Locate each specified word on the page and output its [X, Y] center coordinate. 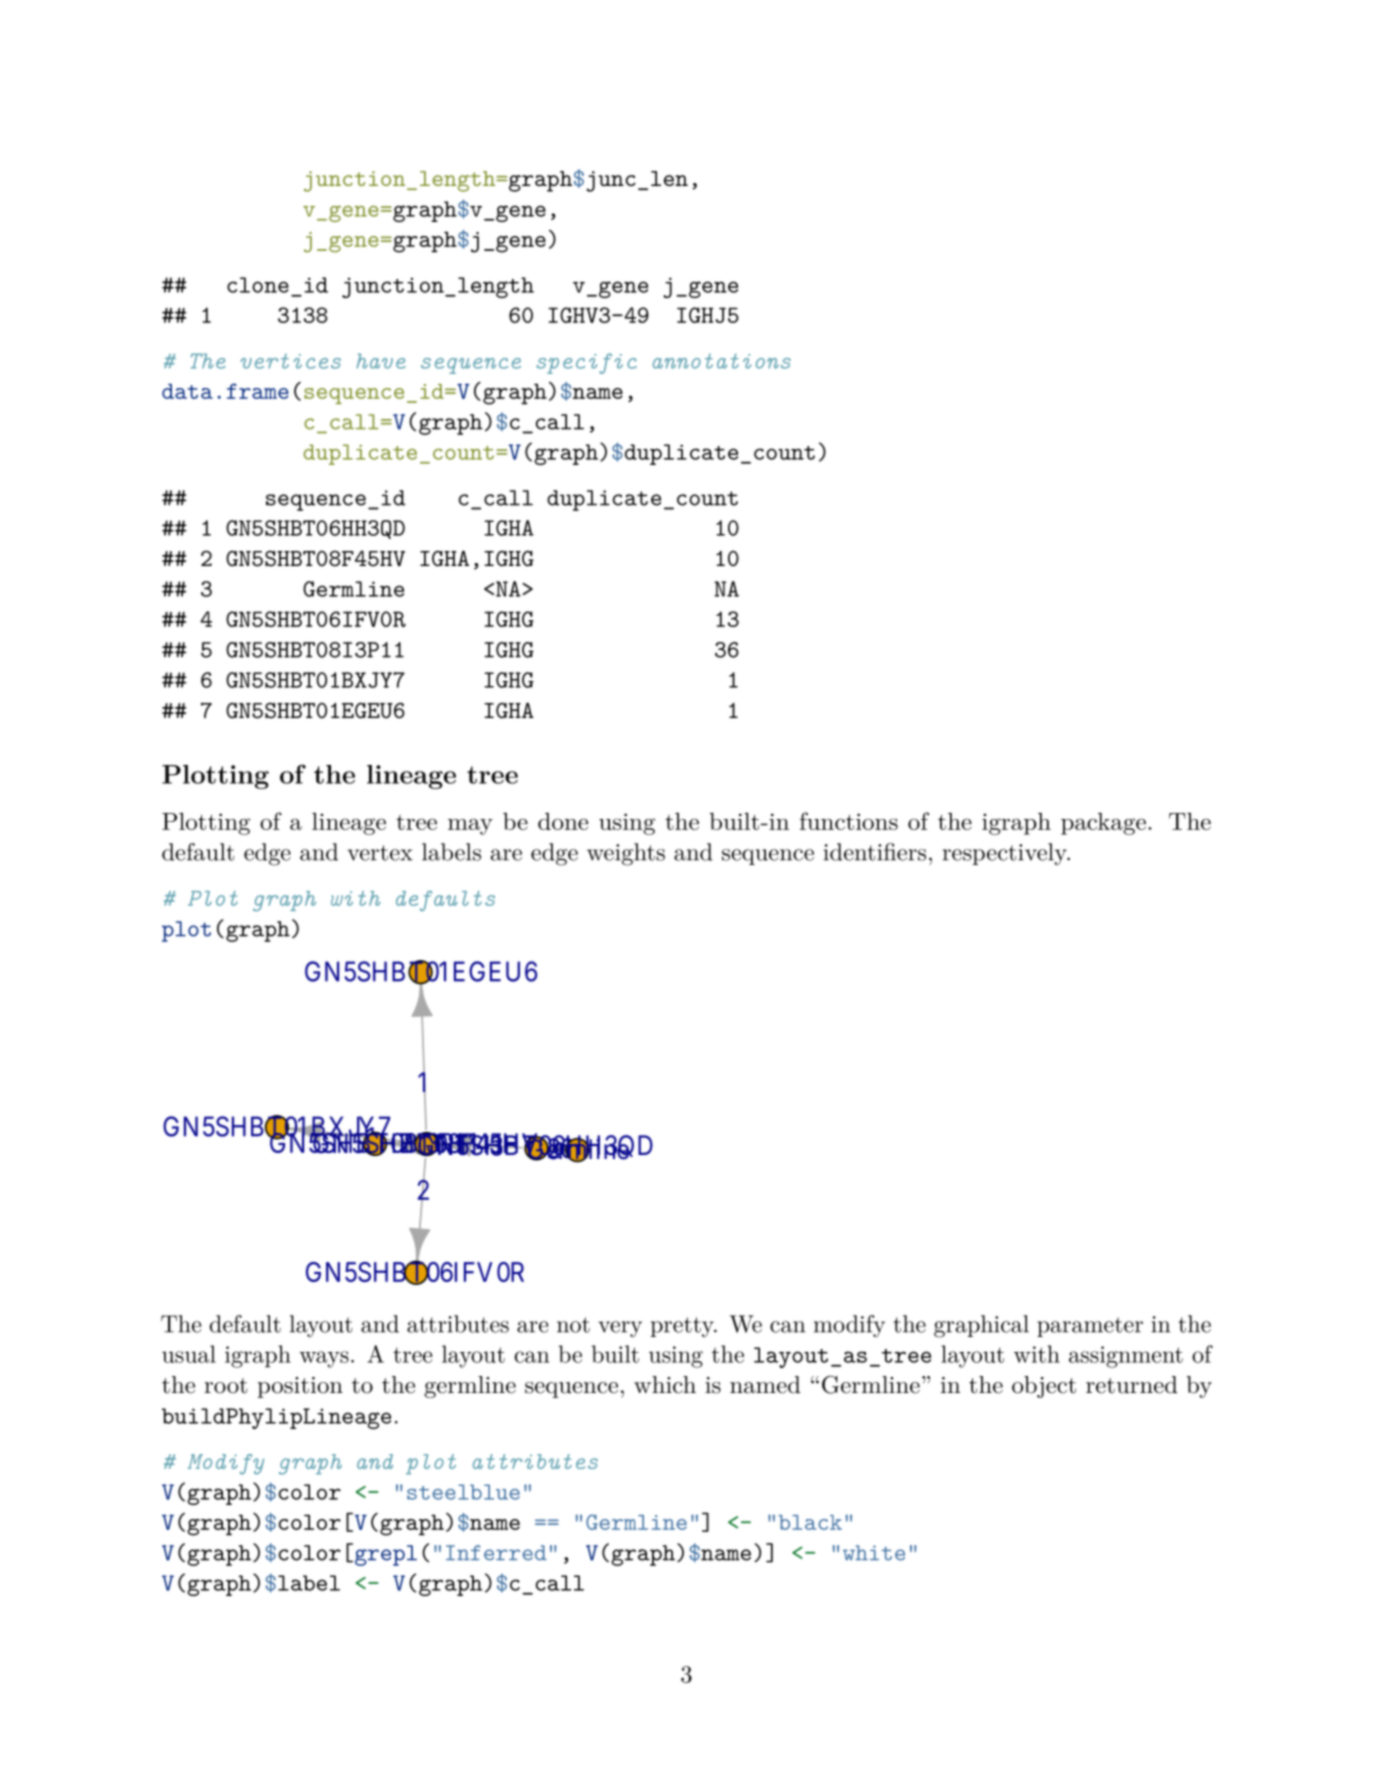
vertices [290, 361]
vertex [380, 853]
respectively [1005, 854]
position [300, 1387]
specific [586, 363]
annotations [722, 361]
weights [626, 854]
